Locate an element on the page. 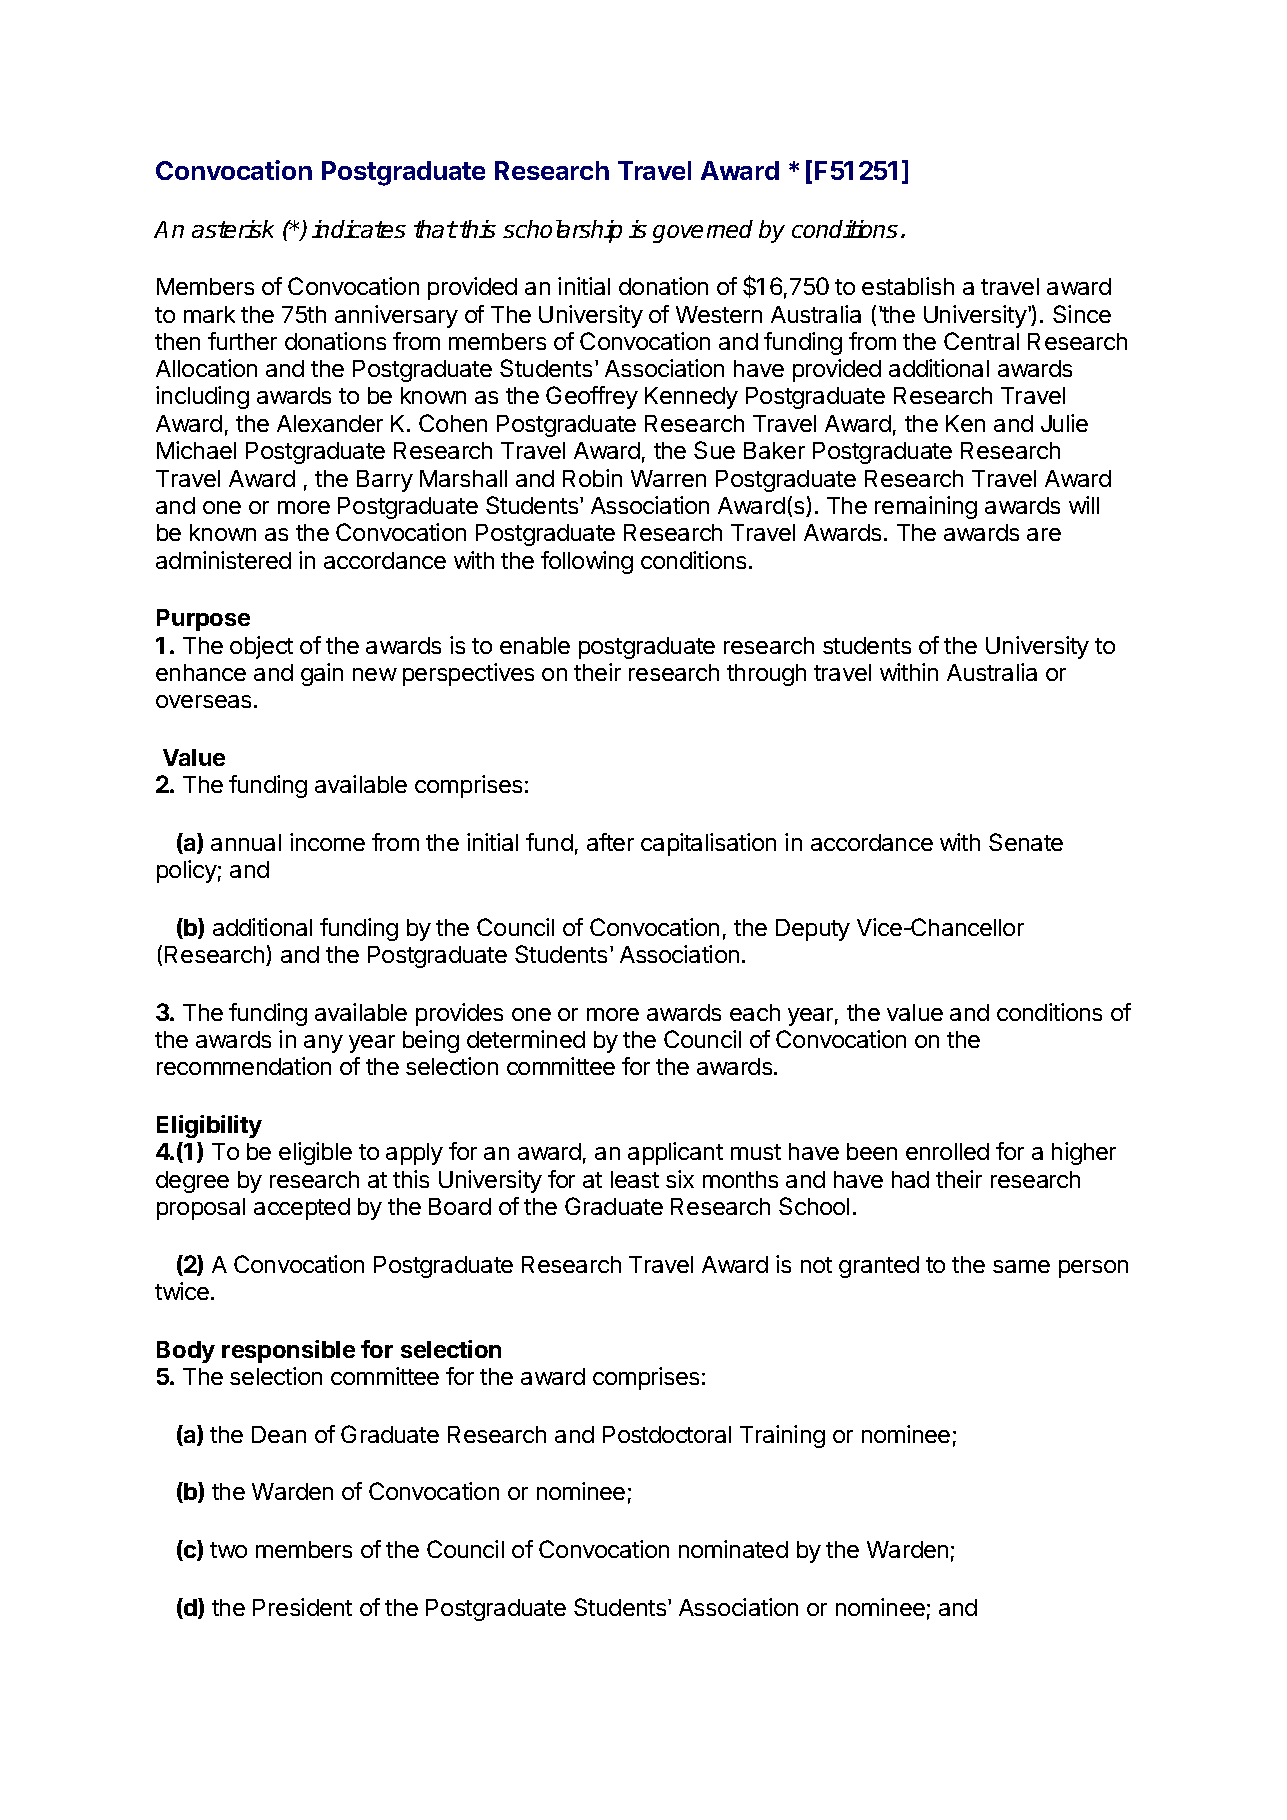  President is located at coordinates (302, 1607).
